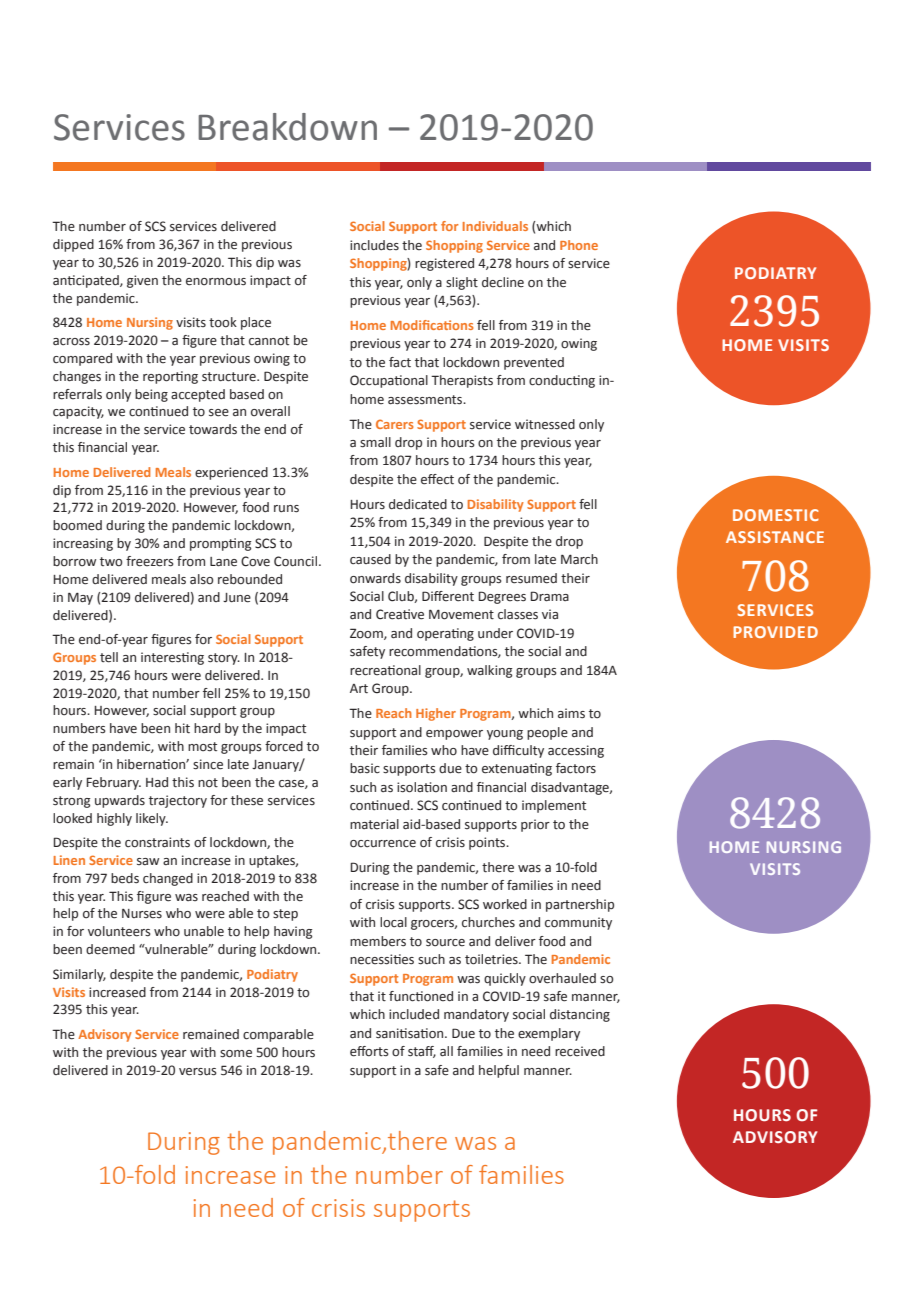 The width and height of the screenshot is (924, 1308). I want to click on implement, so click(554, 806).
